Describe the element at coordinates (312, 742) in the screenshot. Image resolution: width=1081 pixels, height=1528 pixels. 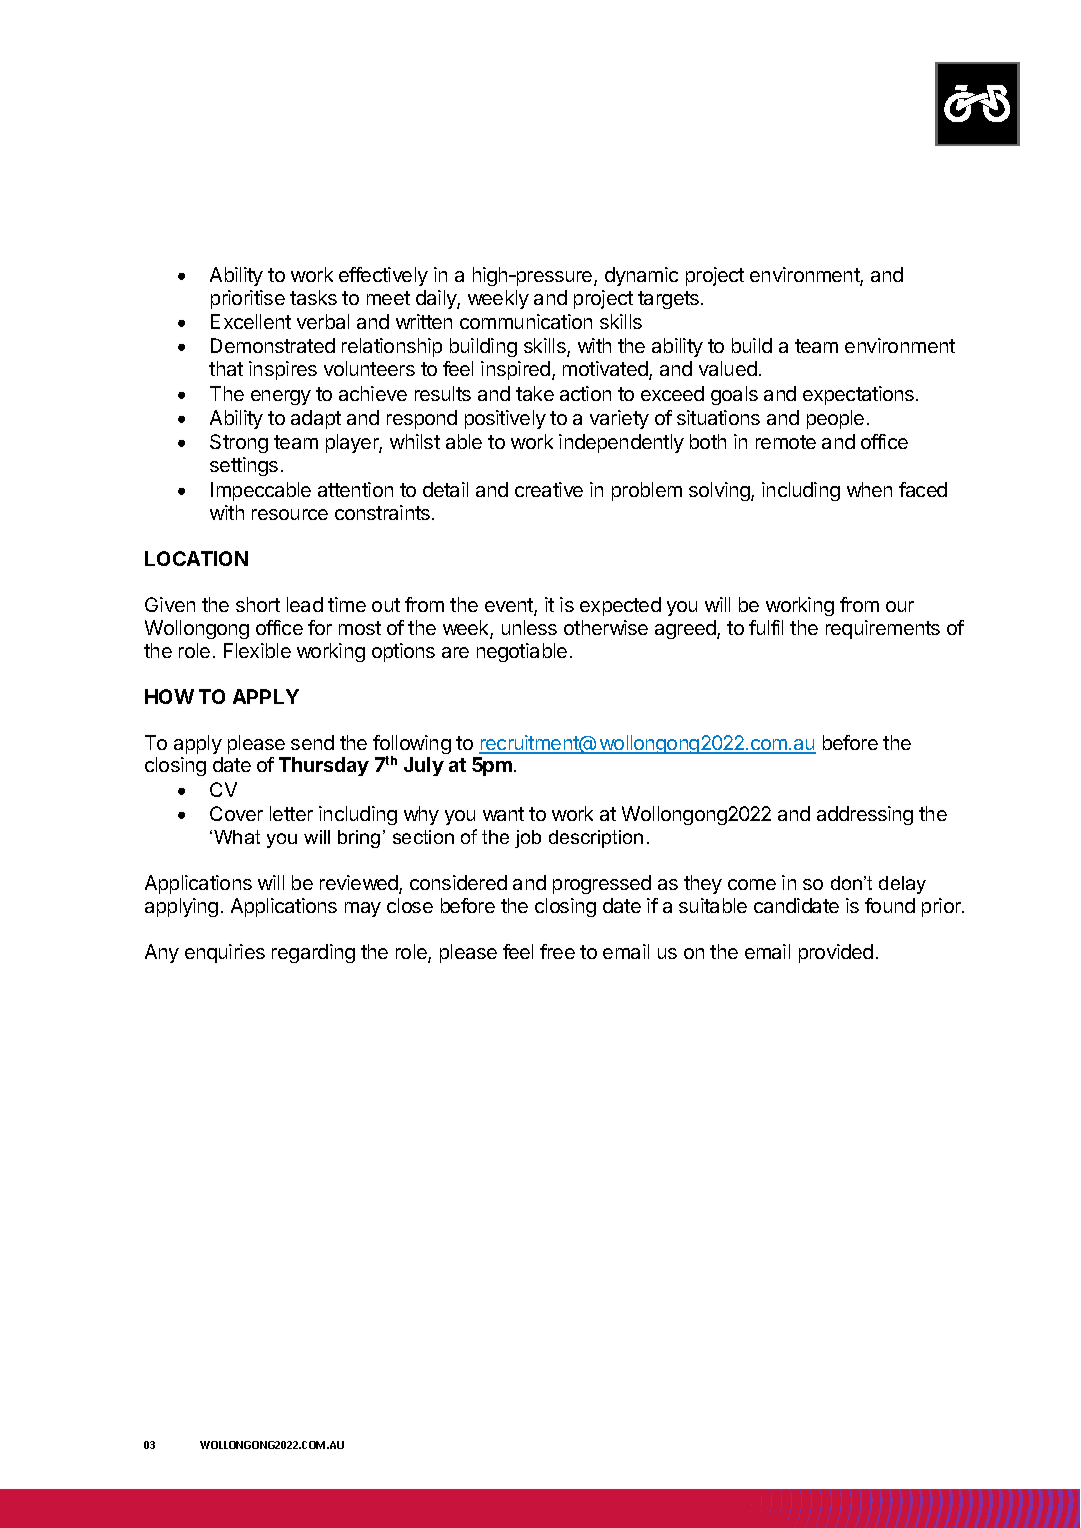
I see `send` at that location.
